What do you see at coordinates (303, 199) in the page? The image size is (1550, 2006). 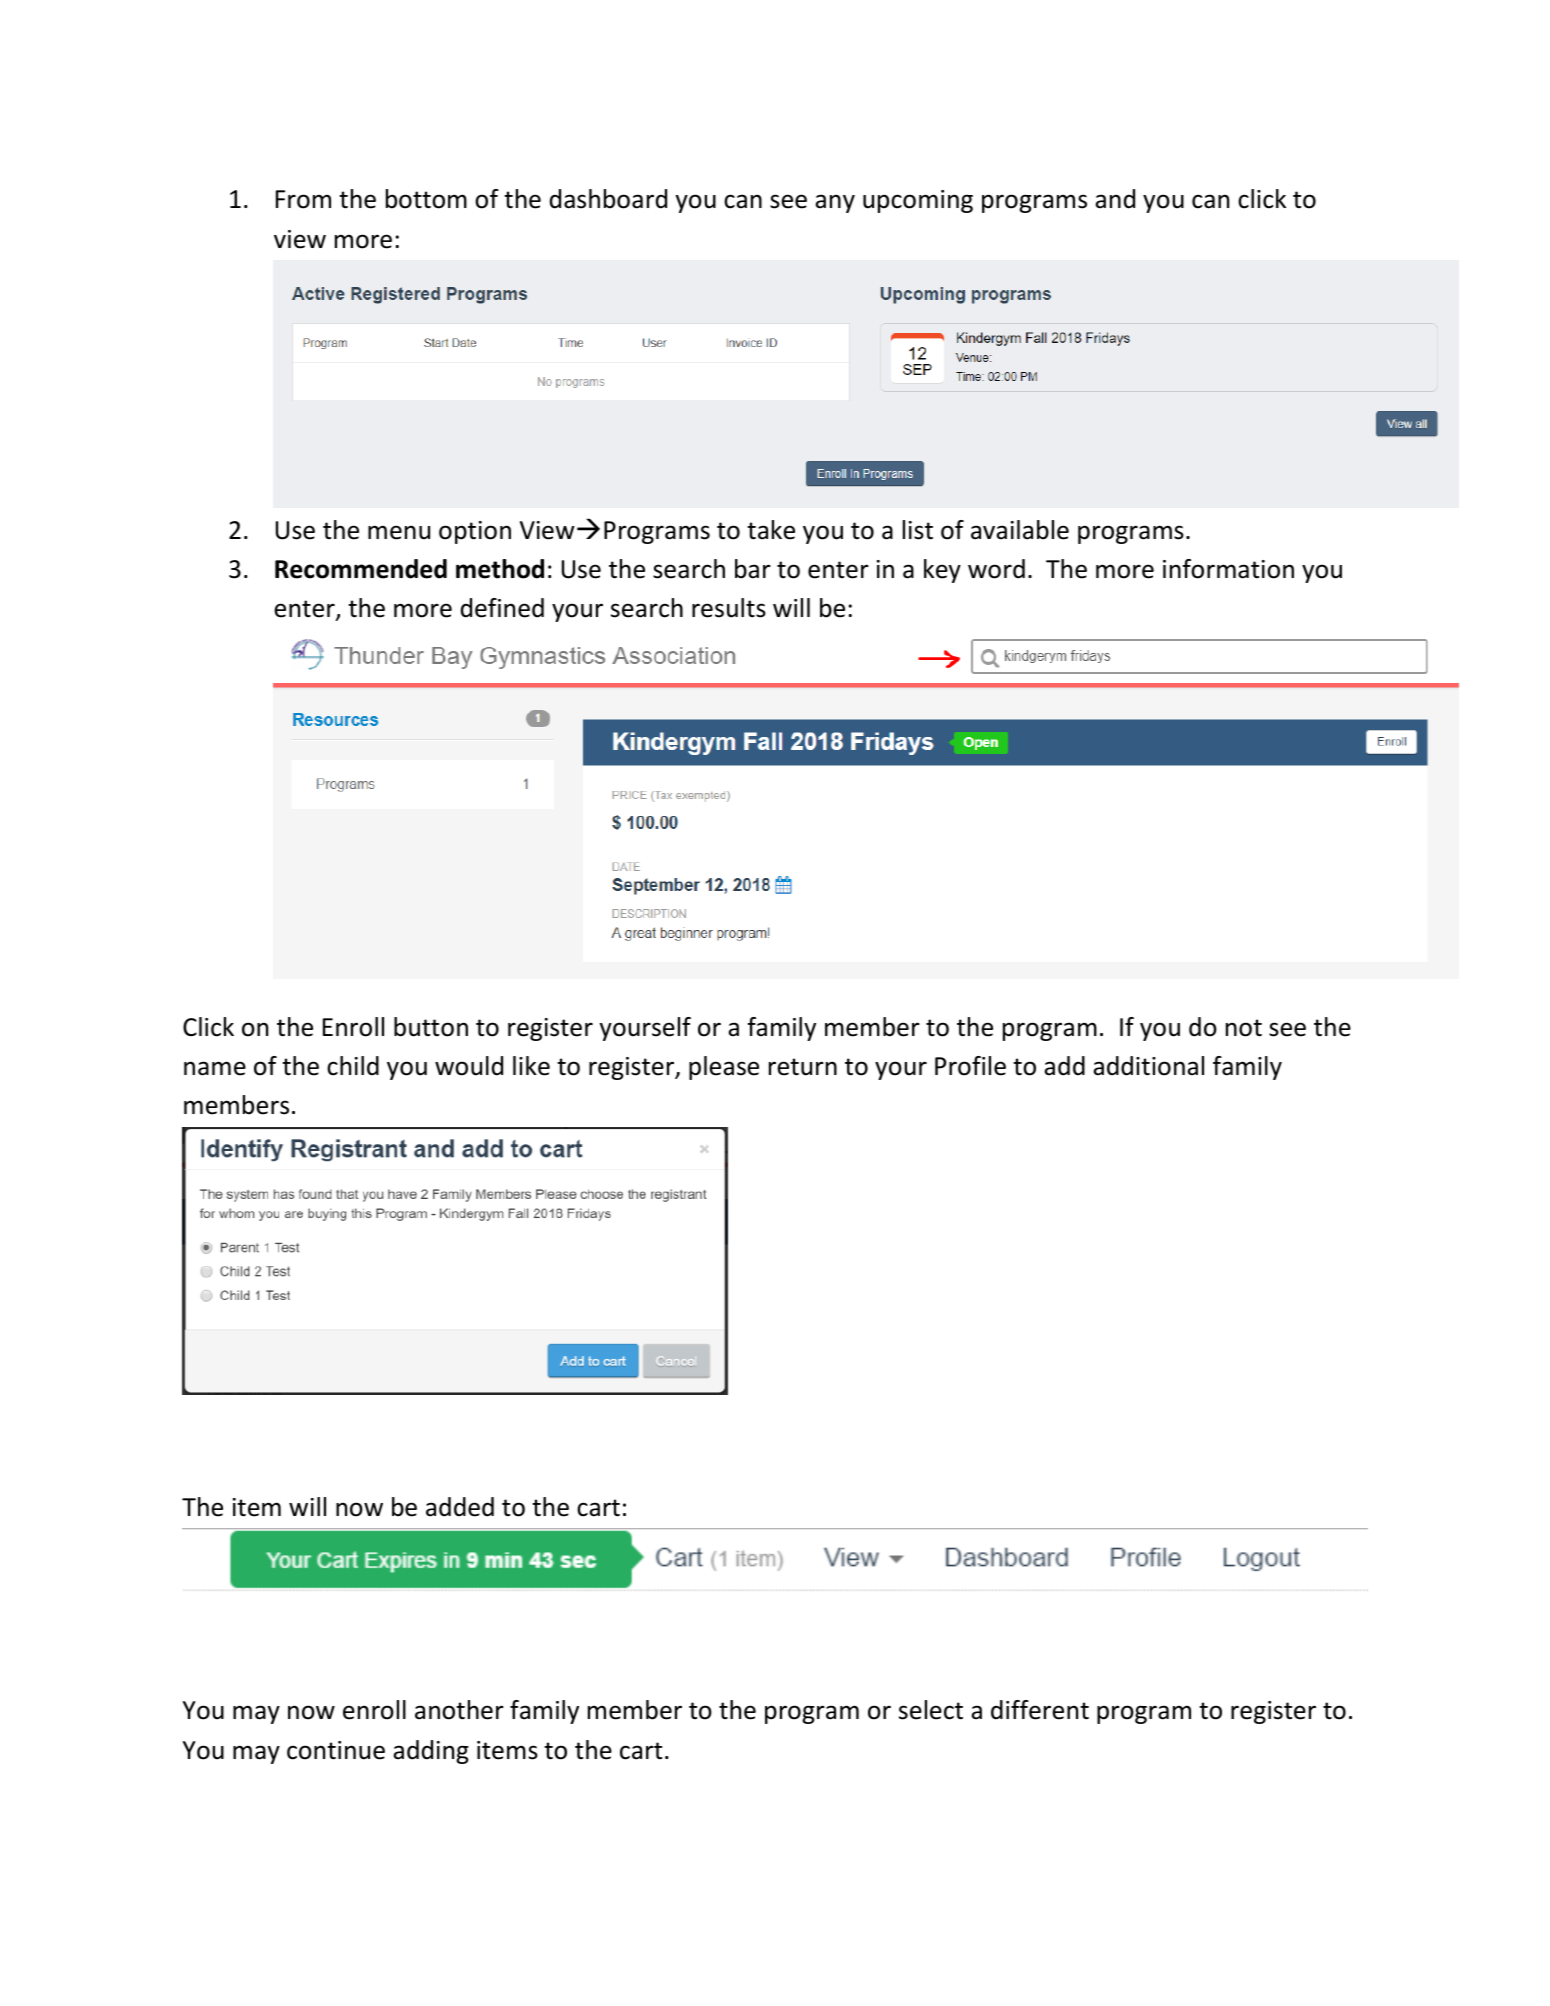 I see `From` at bounding box center [303, 199].
